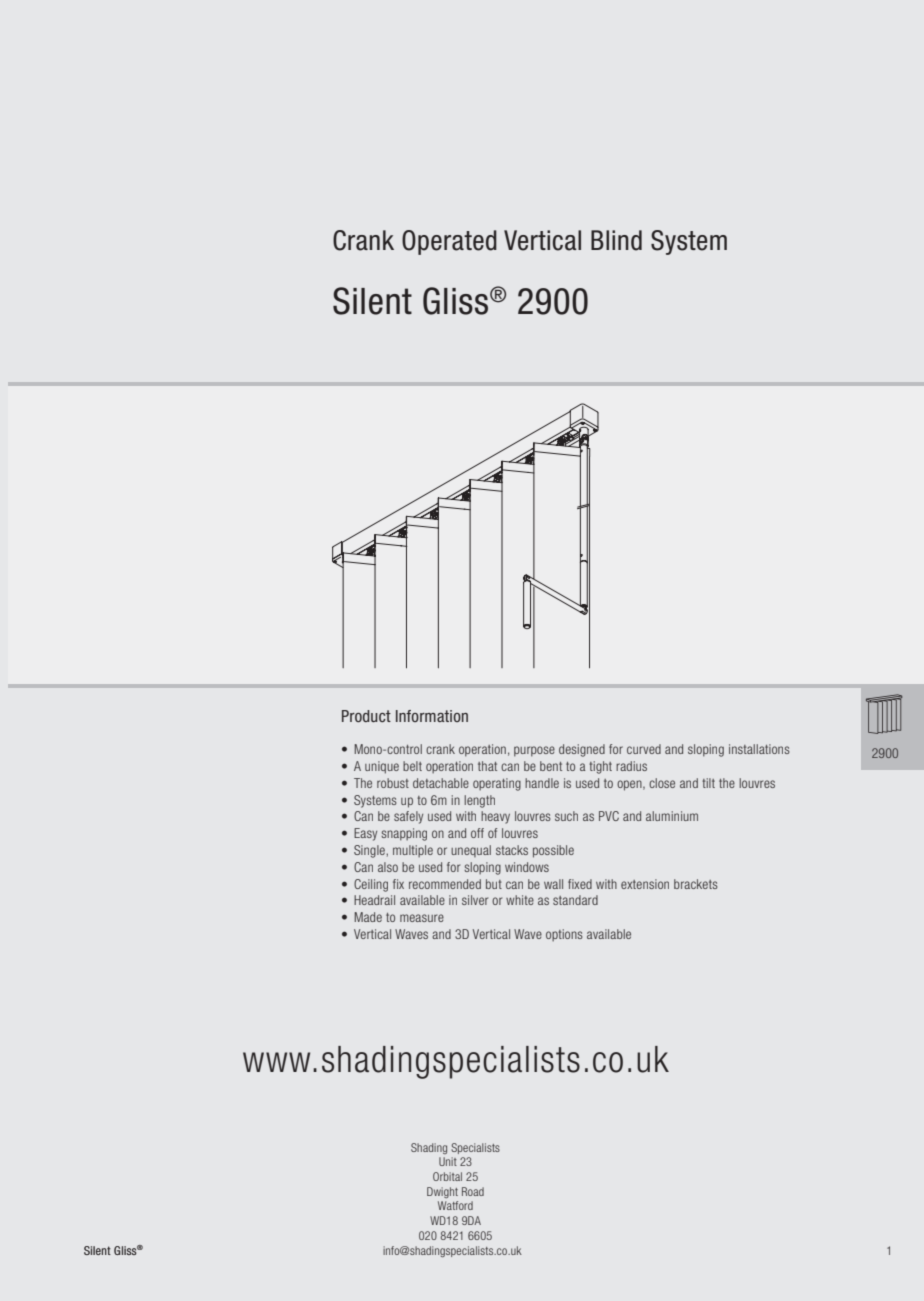 The width and height of the image is (924, 1301). What do you see at coordinates (534, 751) in the image?
I see `purpose` at bounding box center [534, 751].
